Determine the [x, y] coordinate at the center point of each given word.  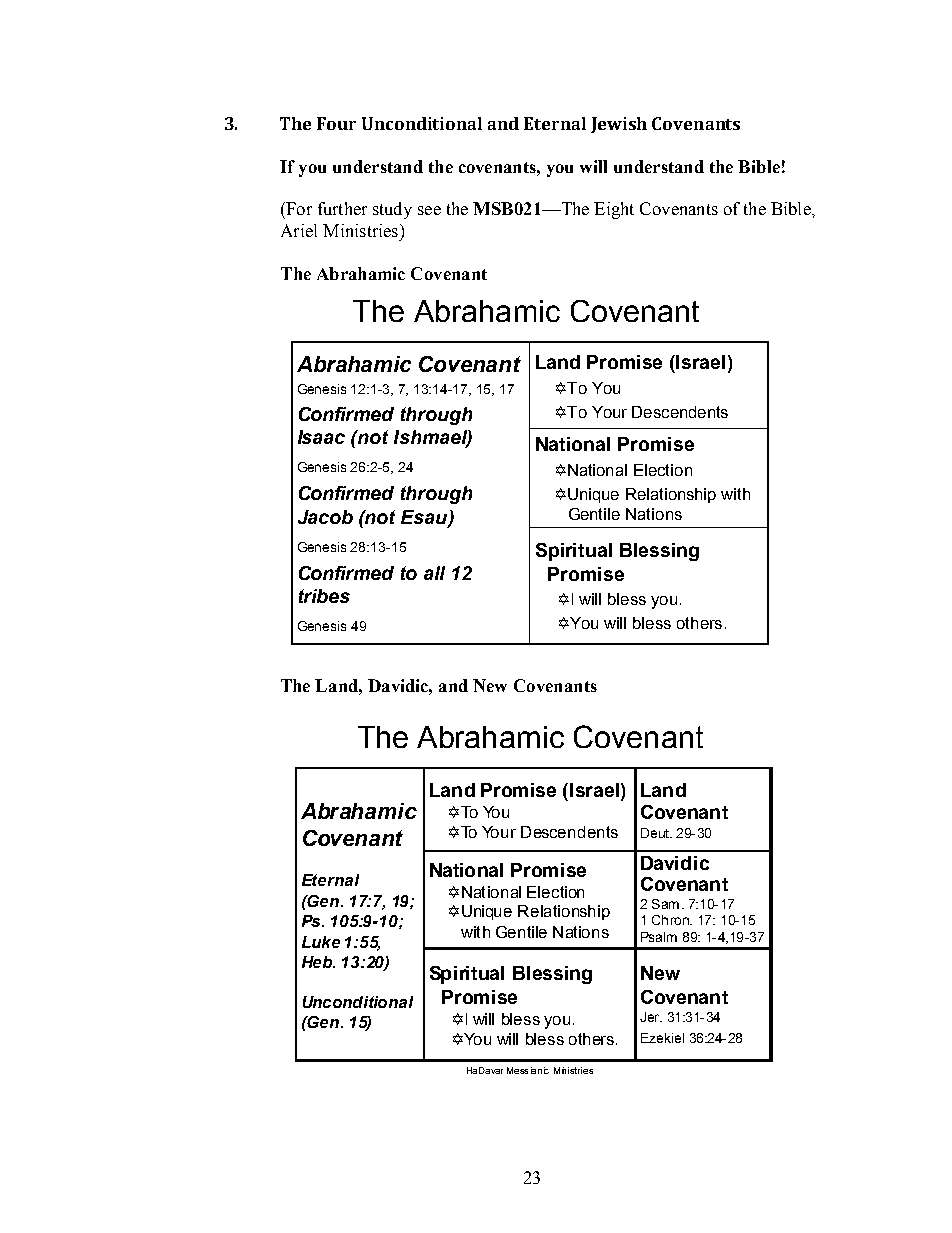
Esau [425, 518]
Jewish [619, 125]
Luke [321, 942]
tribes [324, 596]
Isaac [321, 437]
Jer [651, 1017]
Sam [665, 904]
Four [336, 123]
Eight [614, 210]
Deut [656, 833]
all [434, 573]
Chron [671, 920]
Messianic [528, 1070]
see [429, 210]
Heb [318, 962]
